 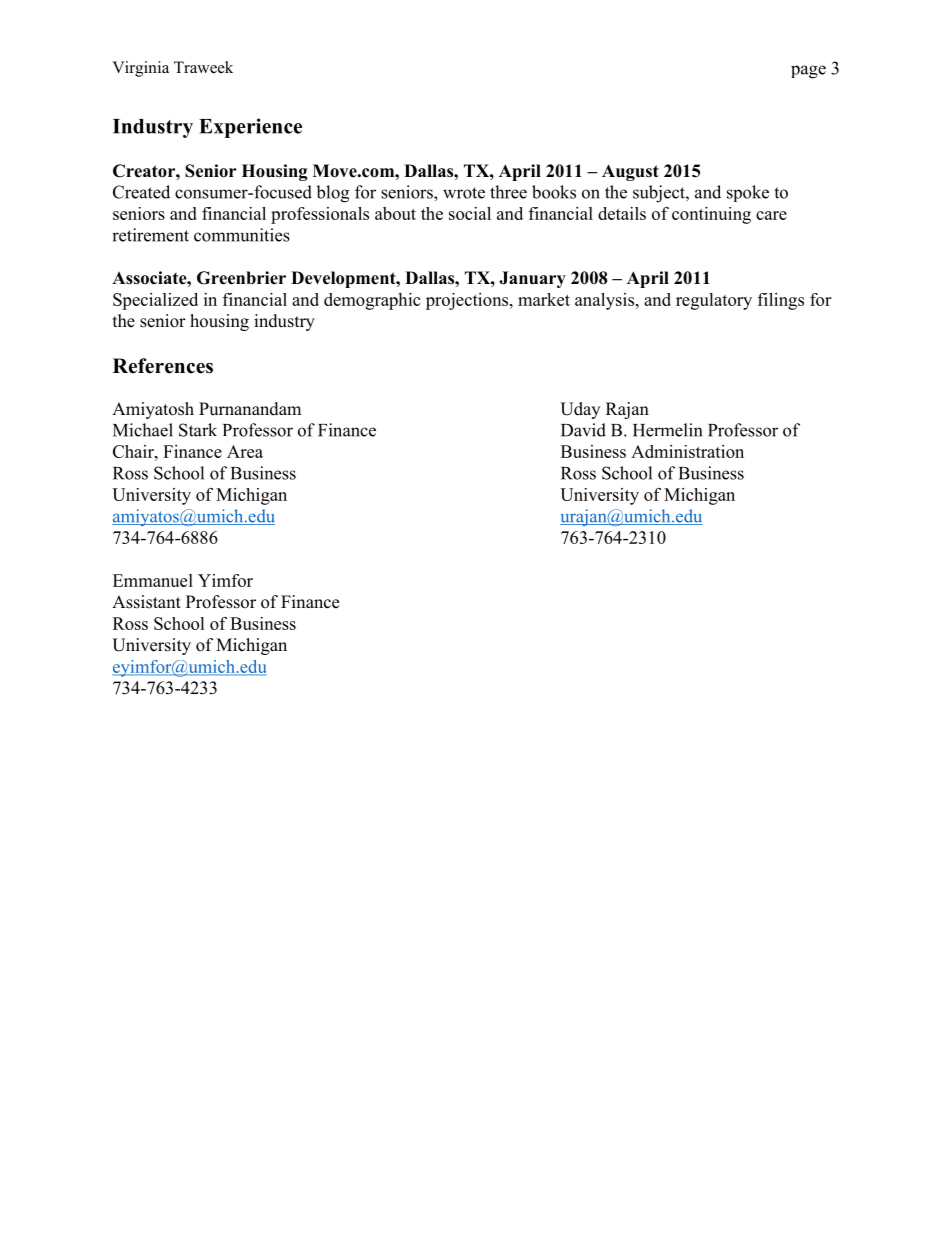 I want to click on Experience, so click(x=250, y=128).
